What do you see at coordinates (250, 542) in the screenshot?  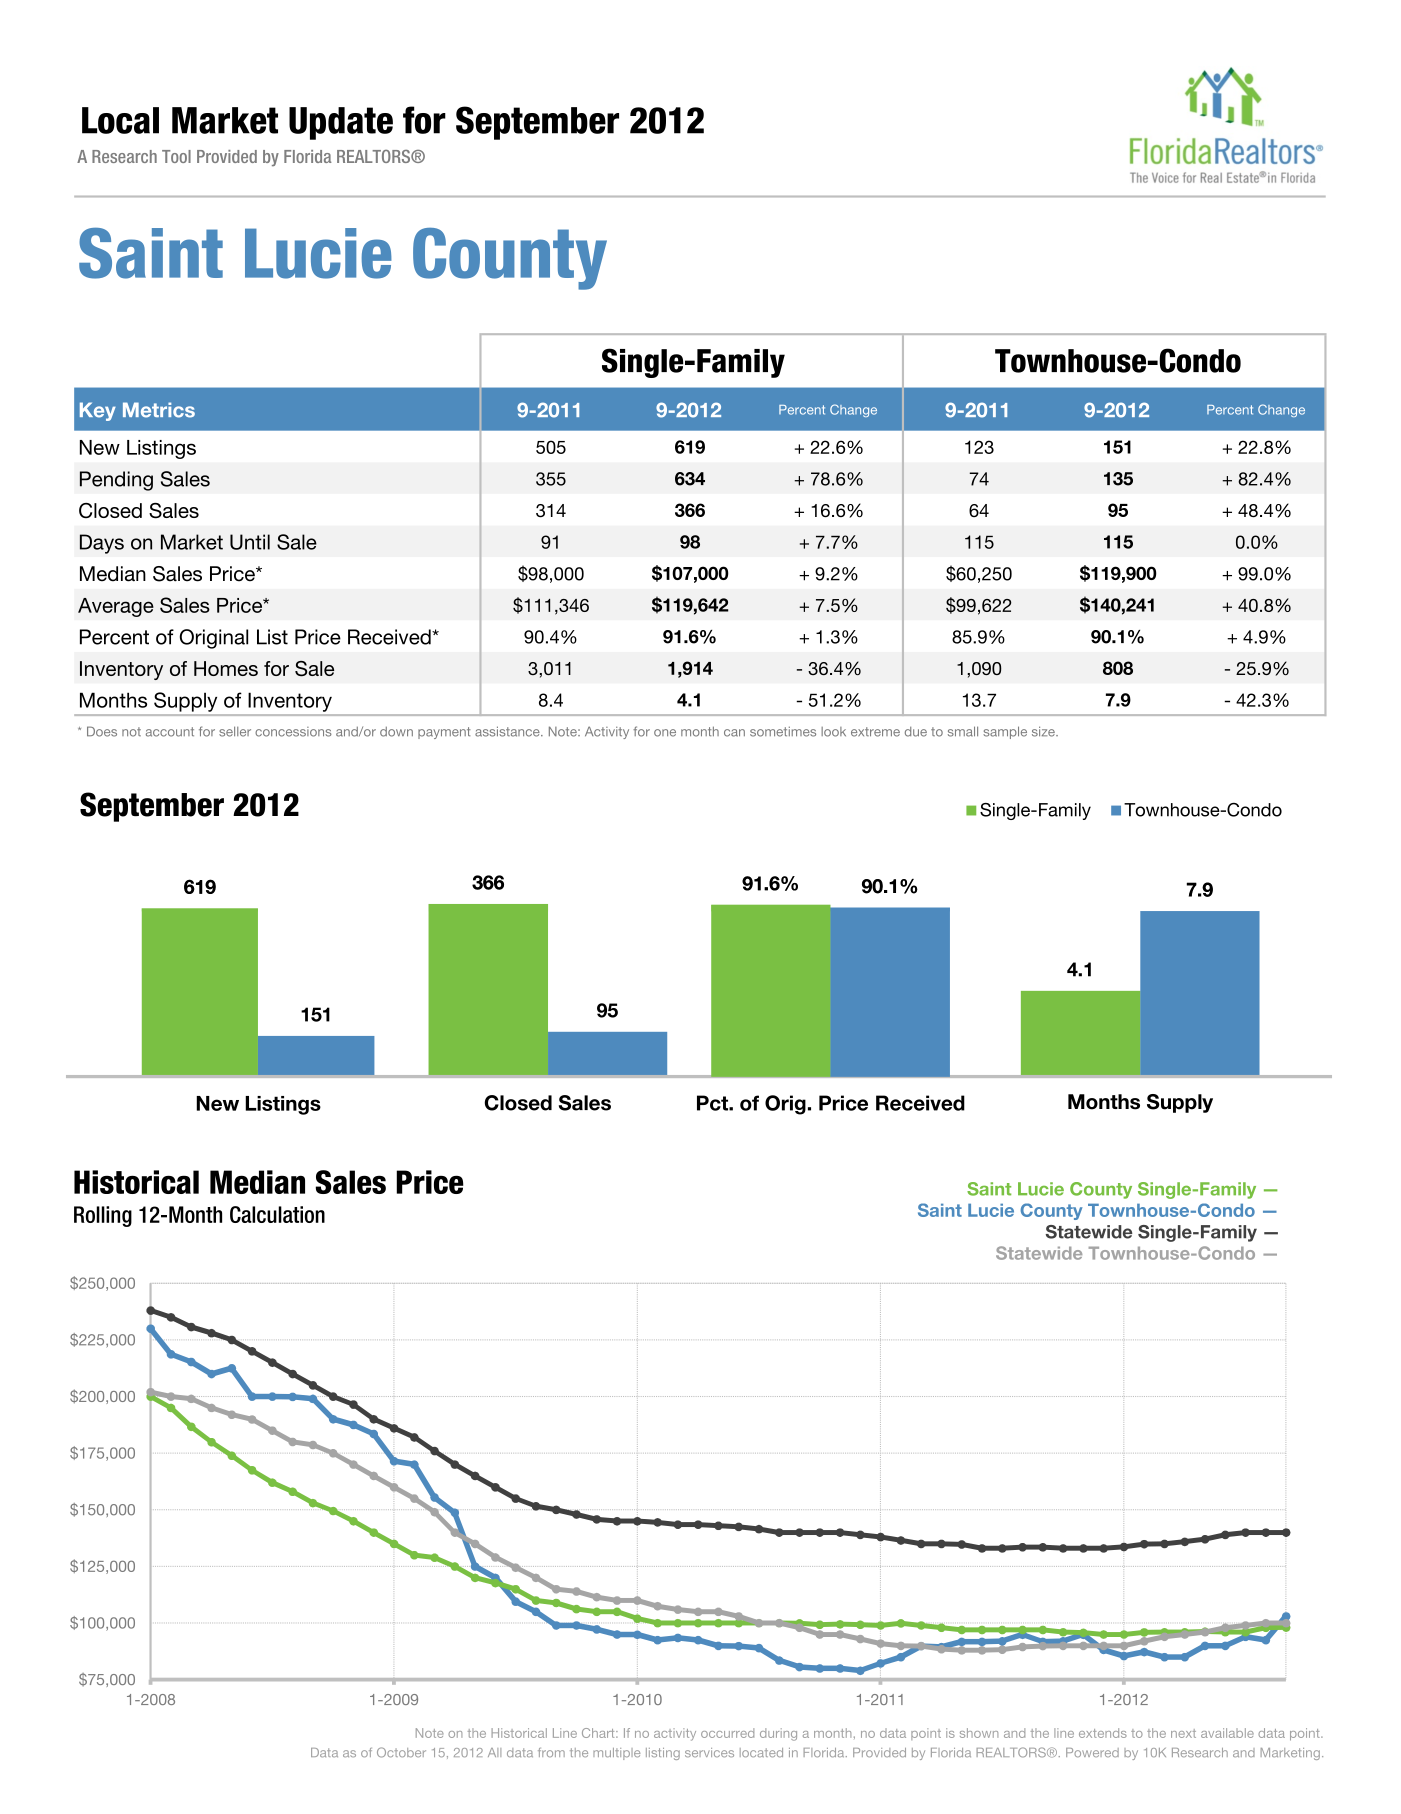 I see `Until` at bounding box center [250, 542].
